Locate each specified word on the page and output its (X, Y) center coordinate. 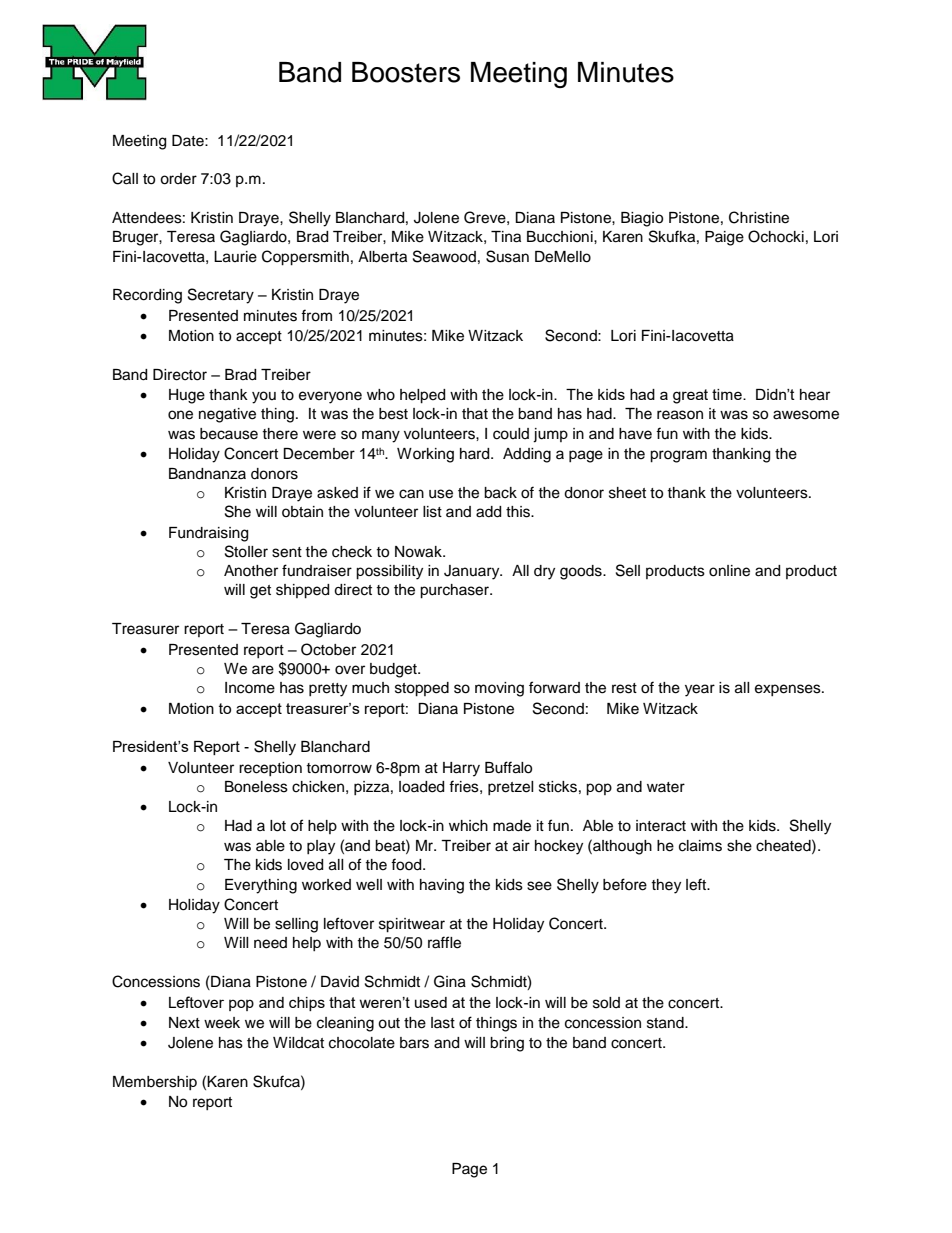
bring (507, 1044)
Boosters (406, 72)
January (473, 572)
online (729, 571)
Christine (759, 217)
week (222, 1023)
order (178, 179)
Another (251, 571)
